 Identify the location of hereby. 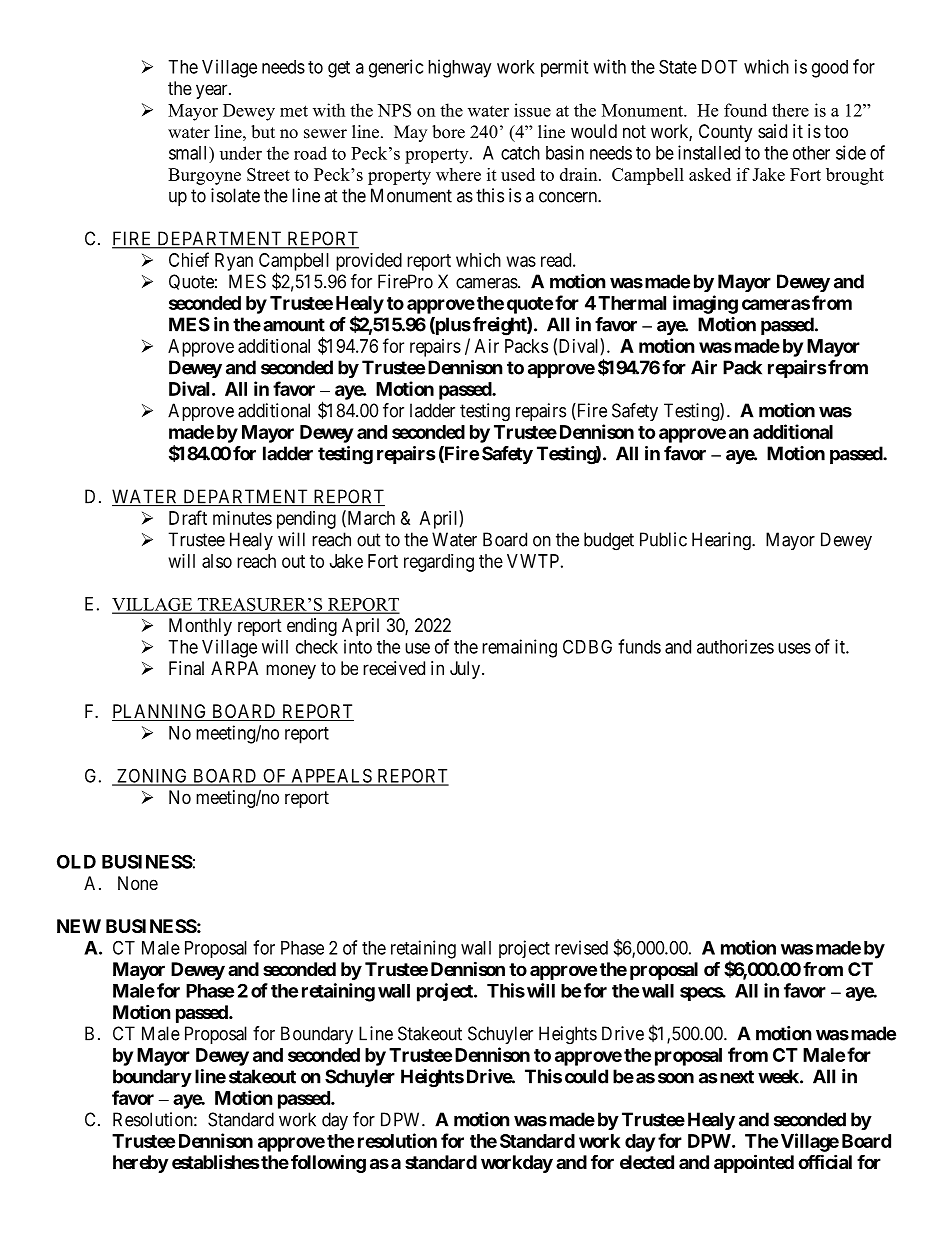
(140, 1164).
